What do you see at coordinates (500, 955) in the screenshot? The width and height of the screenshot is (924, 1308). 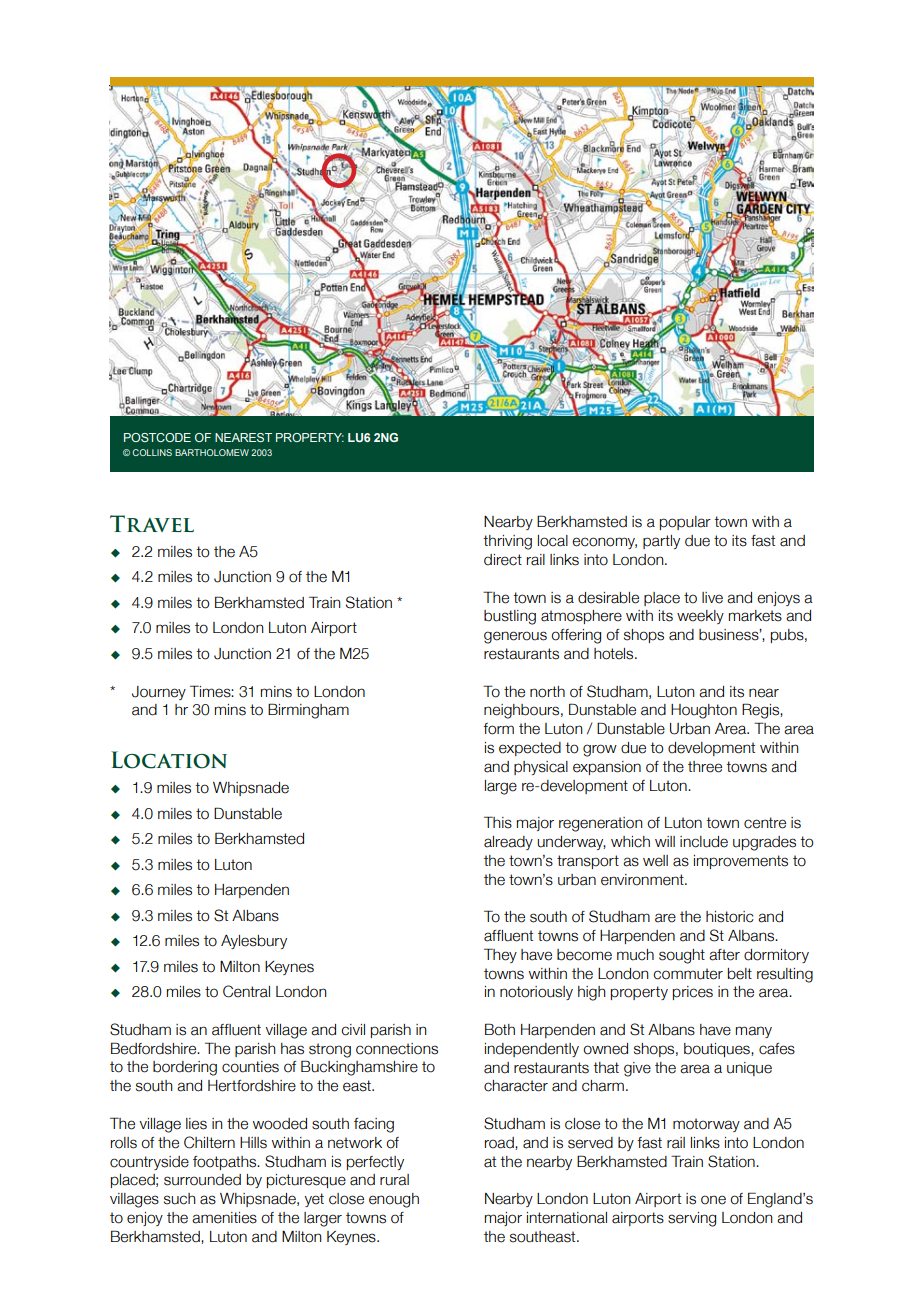 I see `They` at bounding box center [500, 955].
